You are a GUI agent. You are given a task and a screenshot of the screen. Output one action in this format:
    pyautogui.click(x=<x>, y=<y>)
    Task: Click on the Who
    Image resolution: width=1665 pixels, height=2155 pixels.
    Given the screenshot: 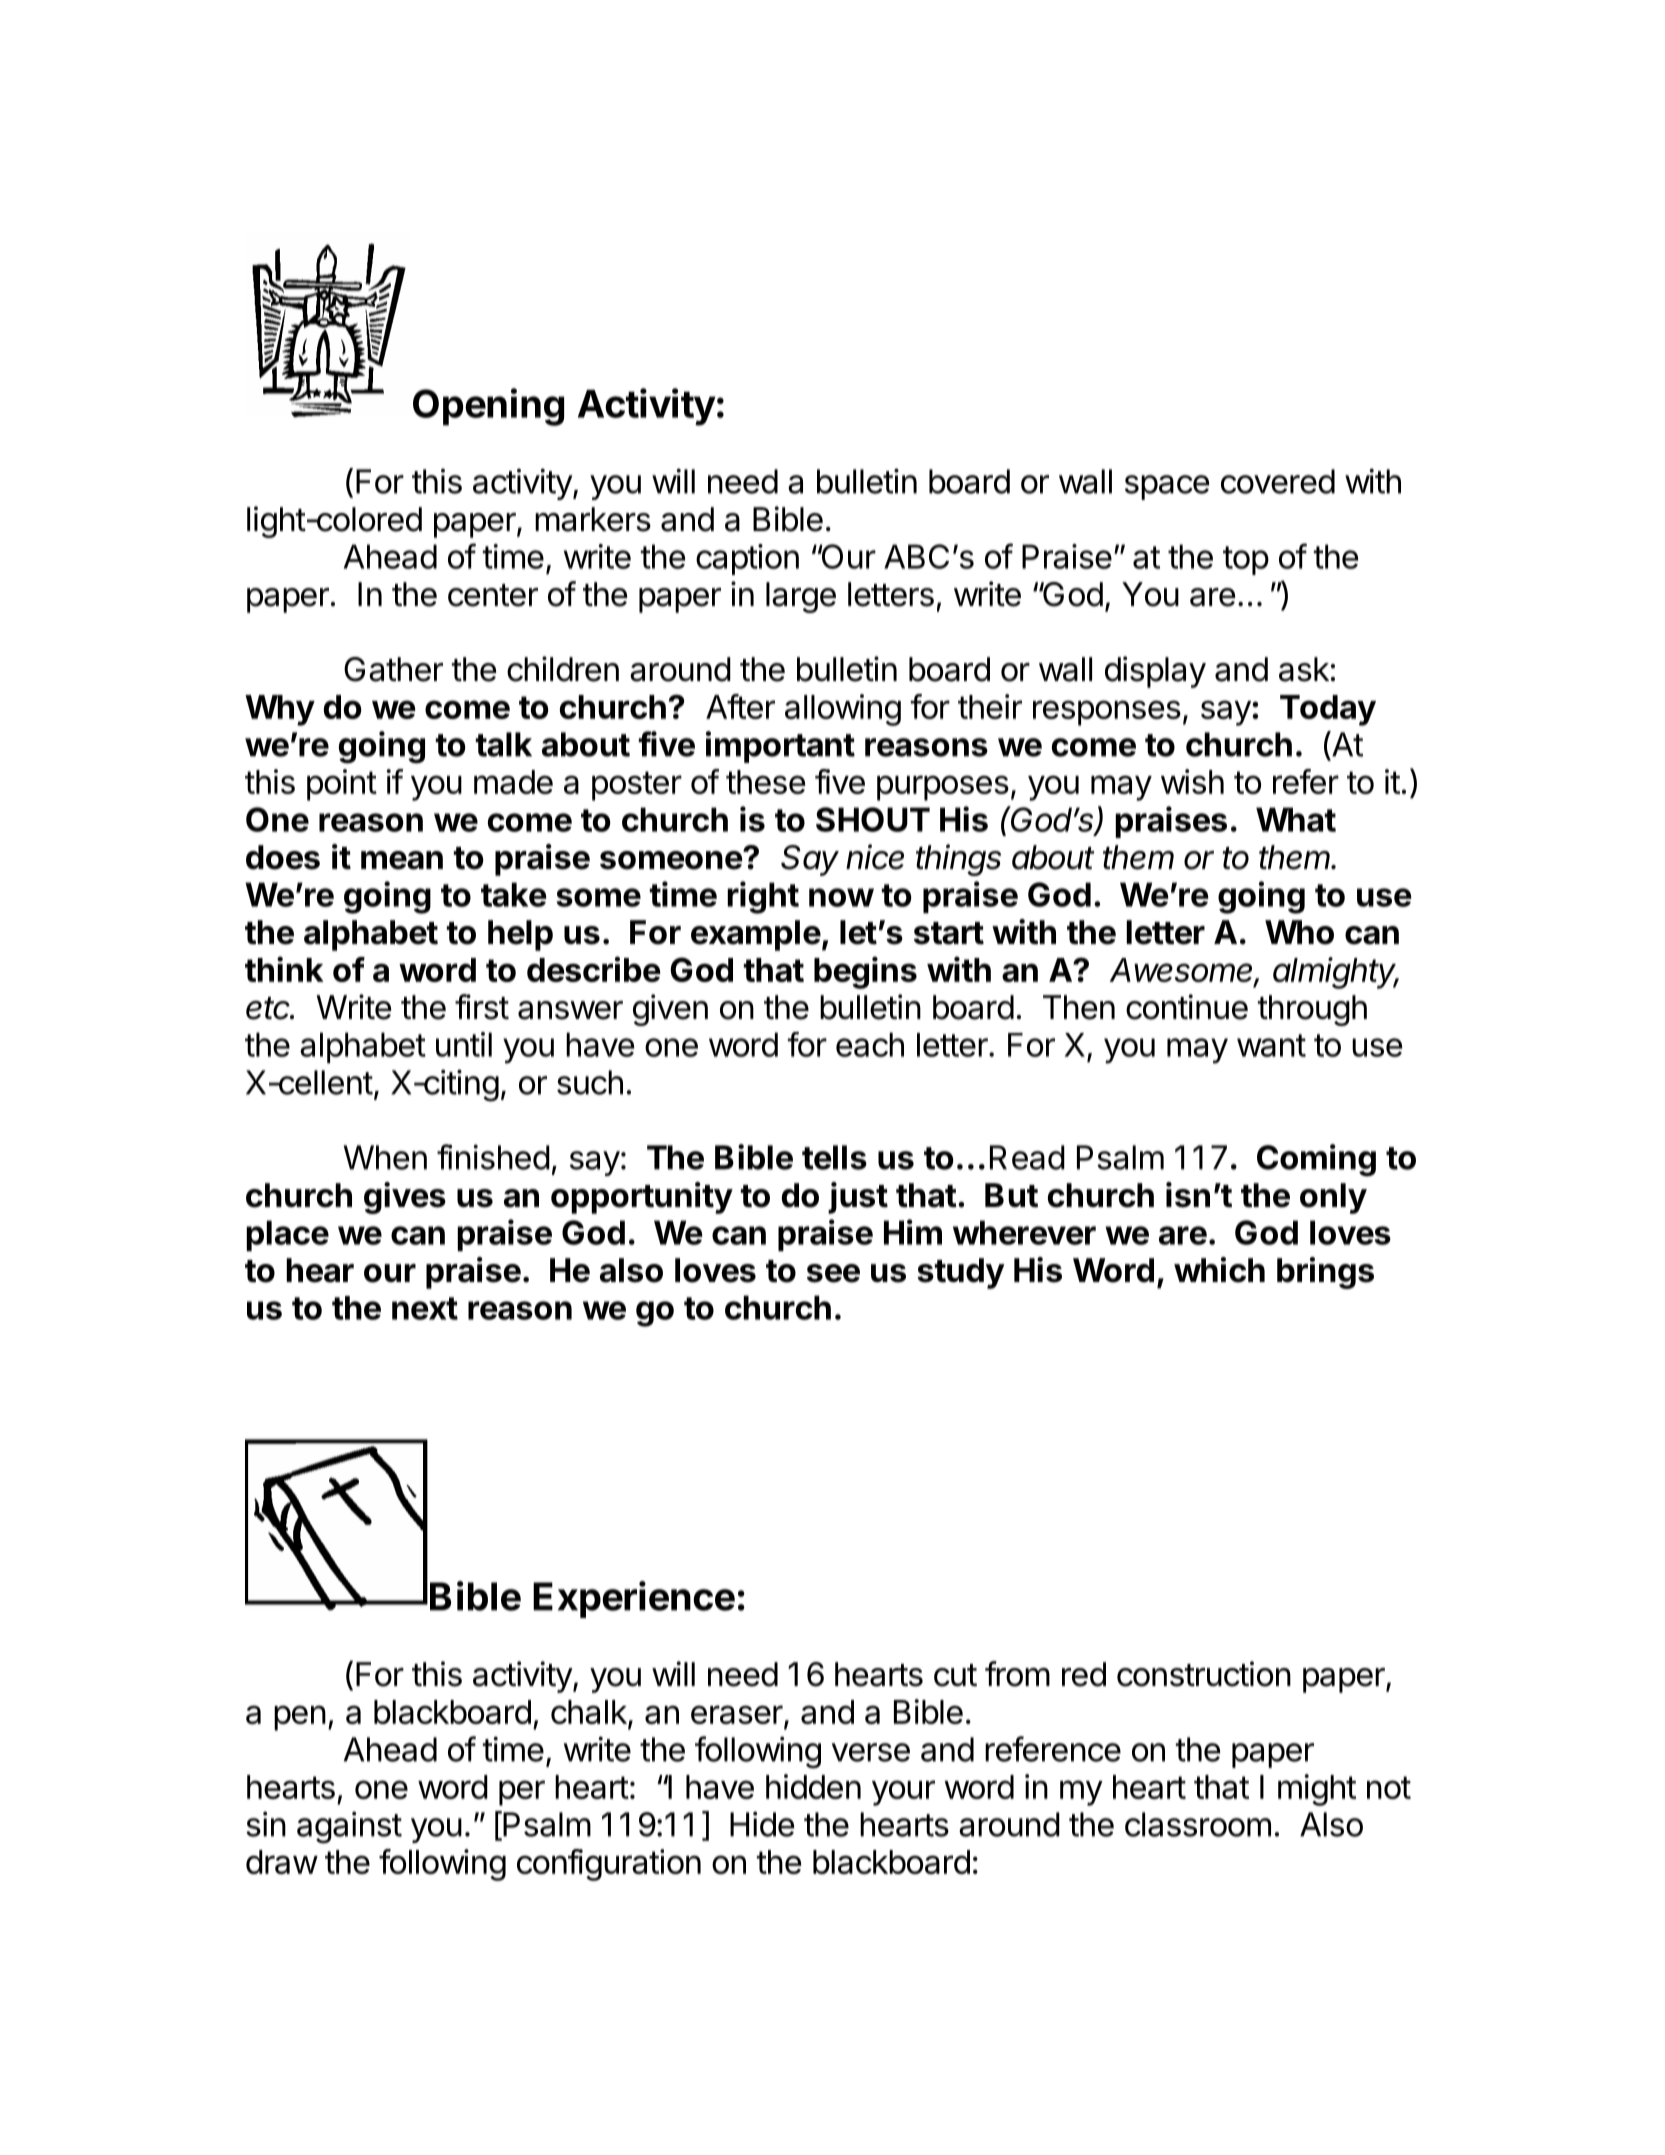 What is the action you would take?
    pyautogui.click(x=1299, y=932)
